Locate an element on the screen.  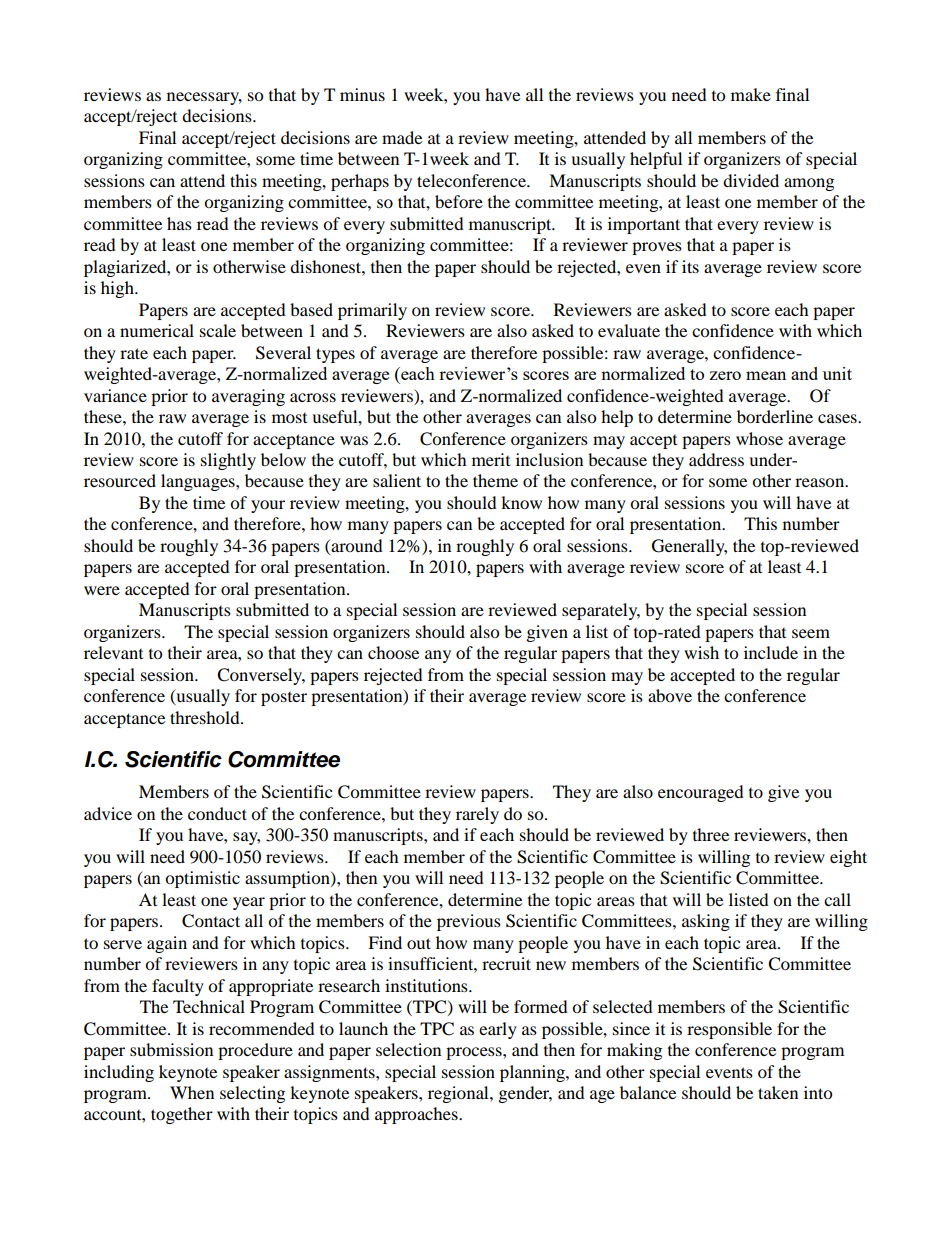
taken is located at coordinates (778, 1092).
